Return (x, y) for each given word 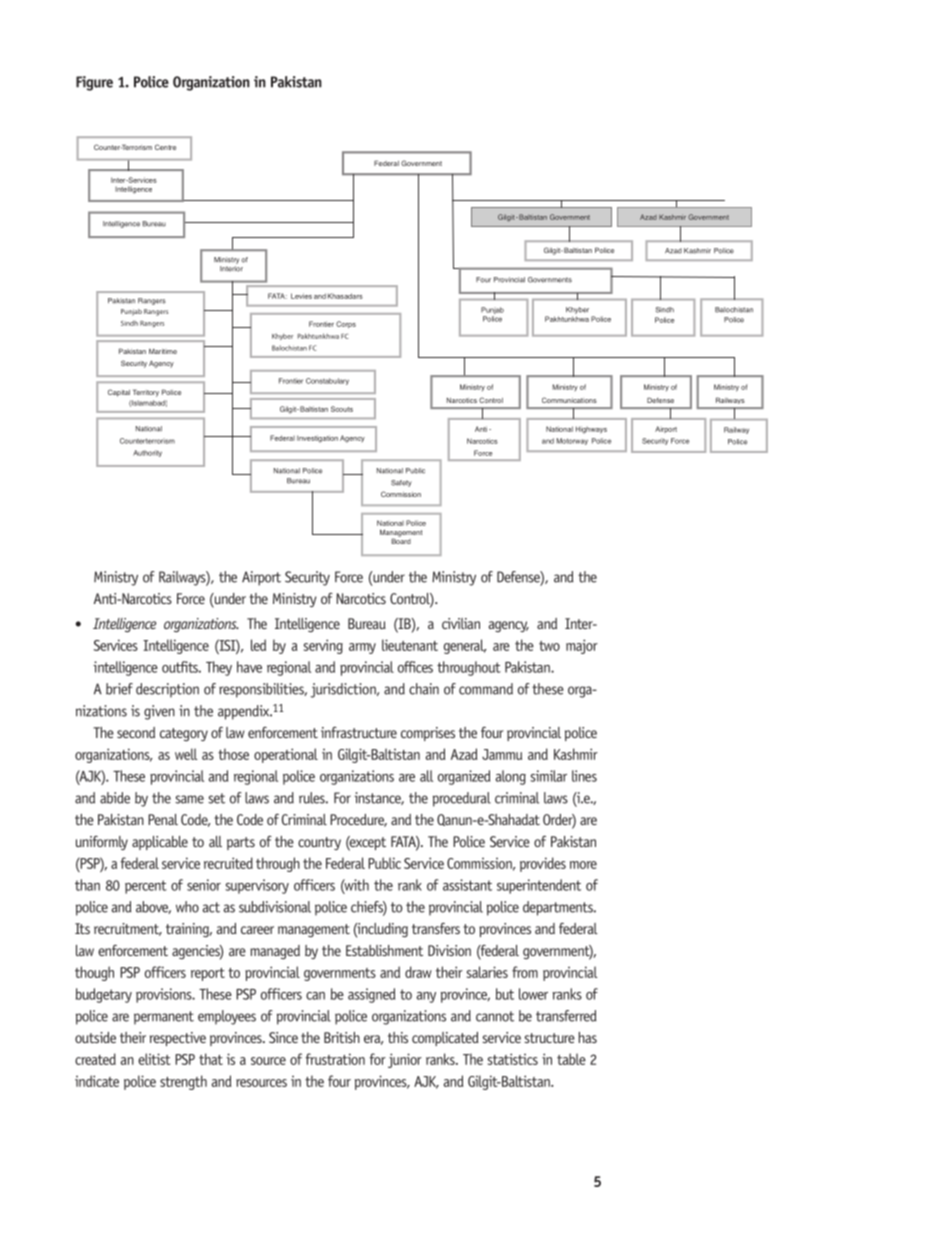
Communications (569, 400)
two (549, 646)
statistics (513, 1059)
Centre (165, 147)
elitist (154, 1059)
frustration (335, 1059)
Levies (301, 296)
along (510, 777)
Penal (163, 819)
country (319, 843)
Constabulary (327, 381)
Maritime (163, 351)
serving (323, 646)
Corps (346, 324)
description (167, 690)
